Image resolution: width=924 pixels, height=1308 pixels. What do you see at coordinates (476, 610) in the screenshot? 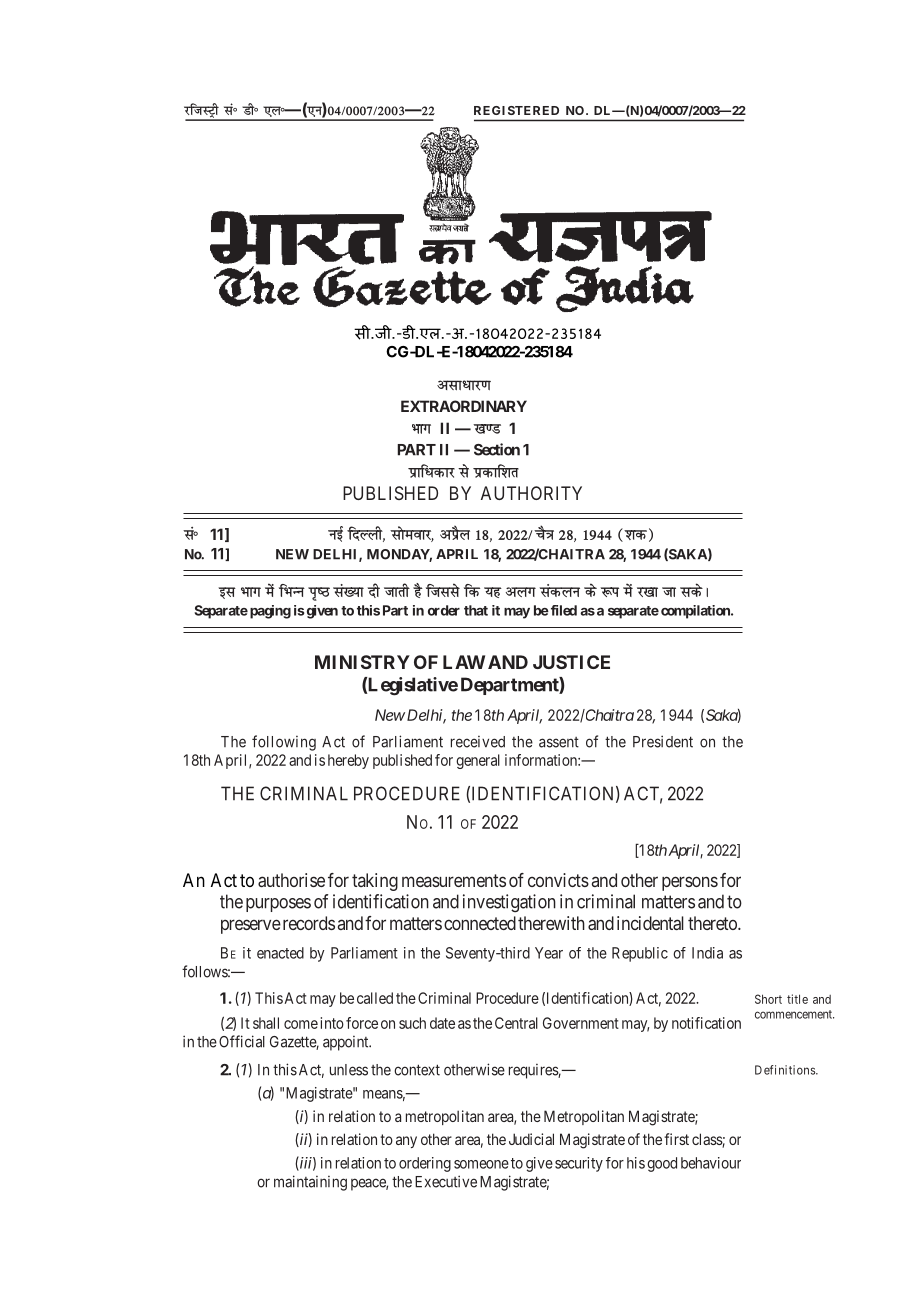
I see `that` at bounding box center [476, 610].
